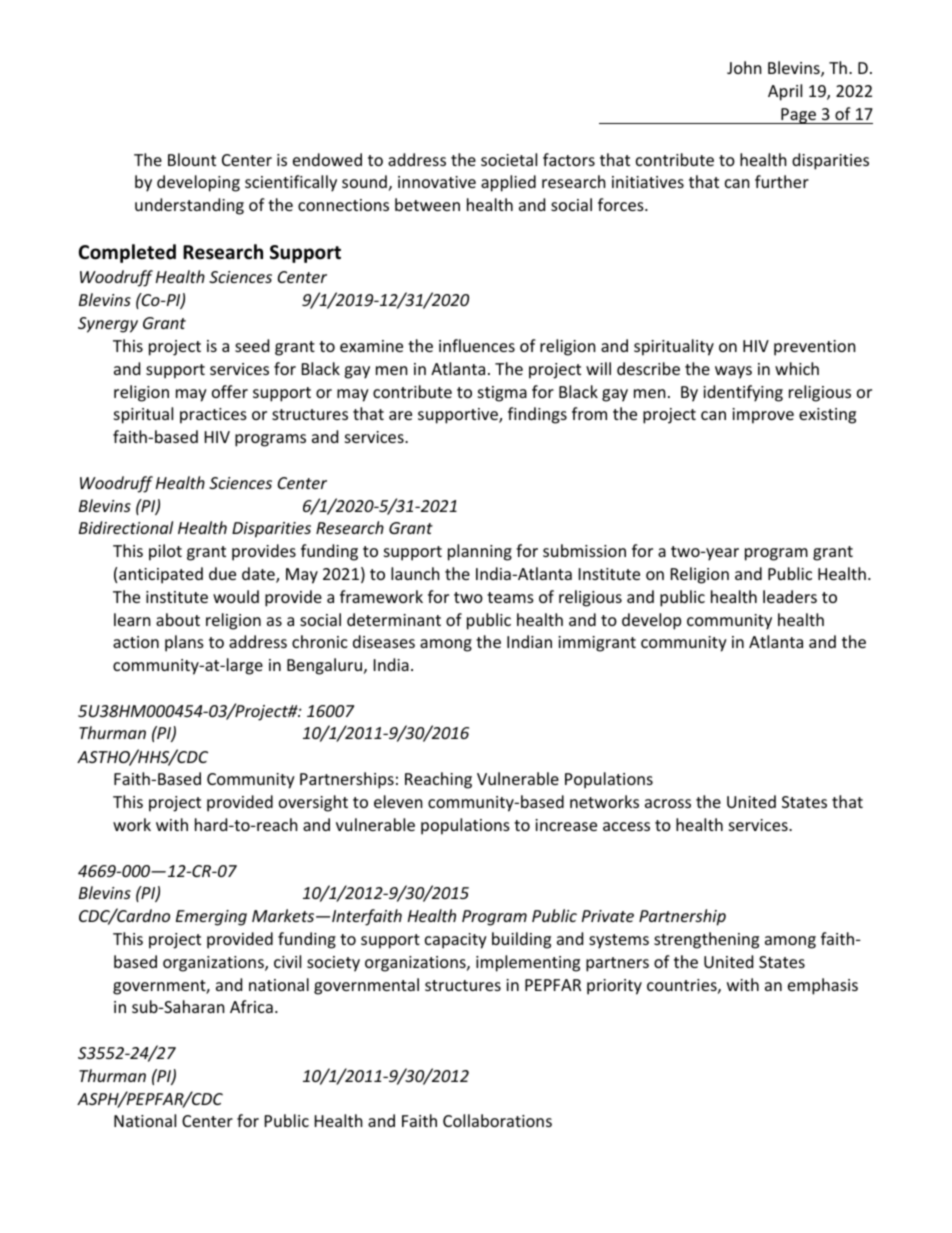 This page has width=952, height=1233. Describe the element at coordinates (668, 803) in the page. I see `across` at that location.
